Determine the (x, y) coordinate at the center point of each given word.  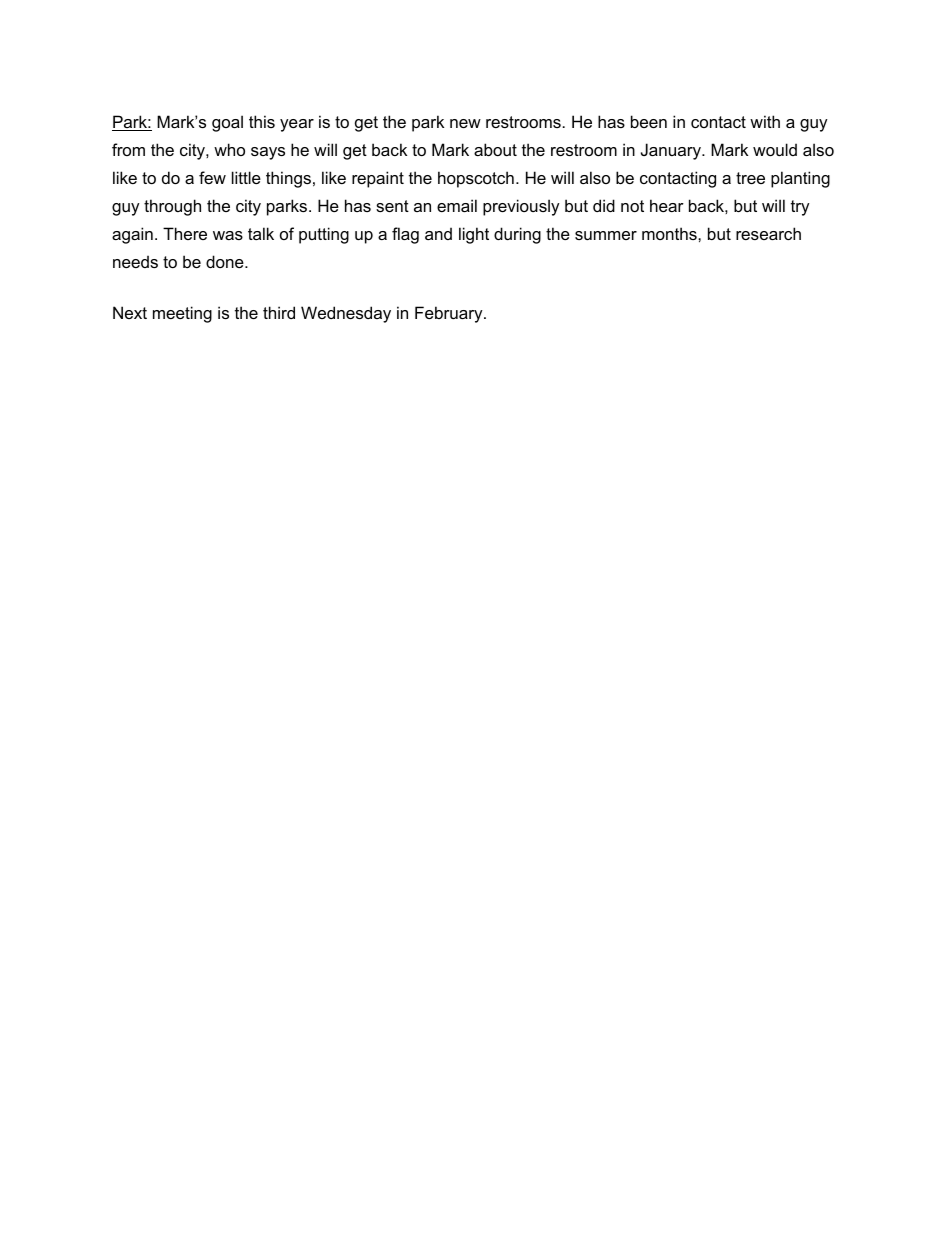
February (450, 314)
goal (227, 123)
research (768, 233)
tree (750, 178)
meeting (182, 314)
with (765, 121)
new (465, 123)
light (474, 235)
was (228, 235)
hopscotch (476, 179)
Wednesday (346, 314)
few (212, 177)
